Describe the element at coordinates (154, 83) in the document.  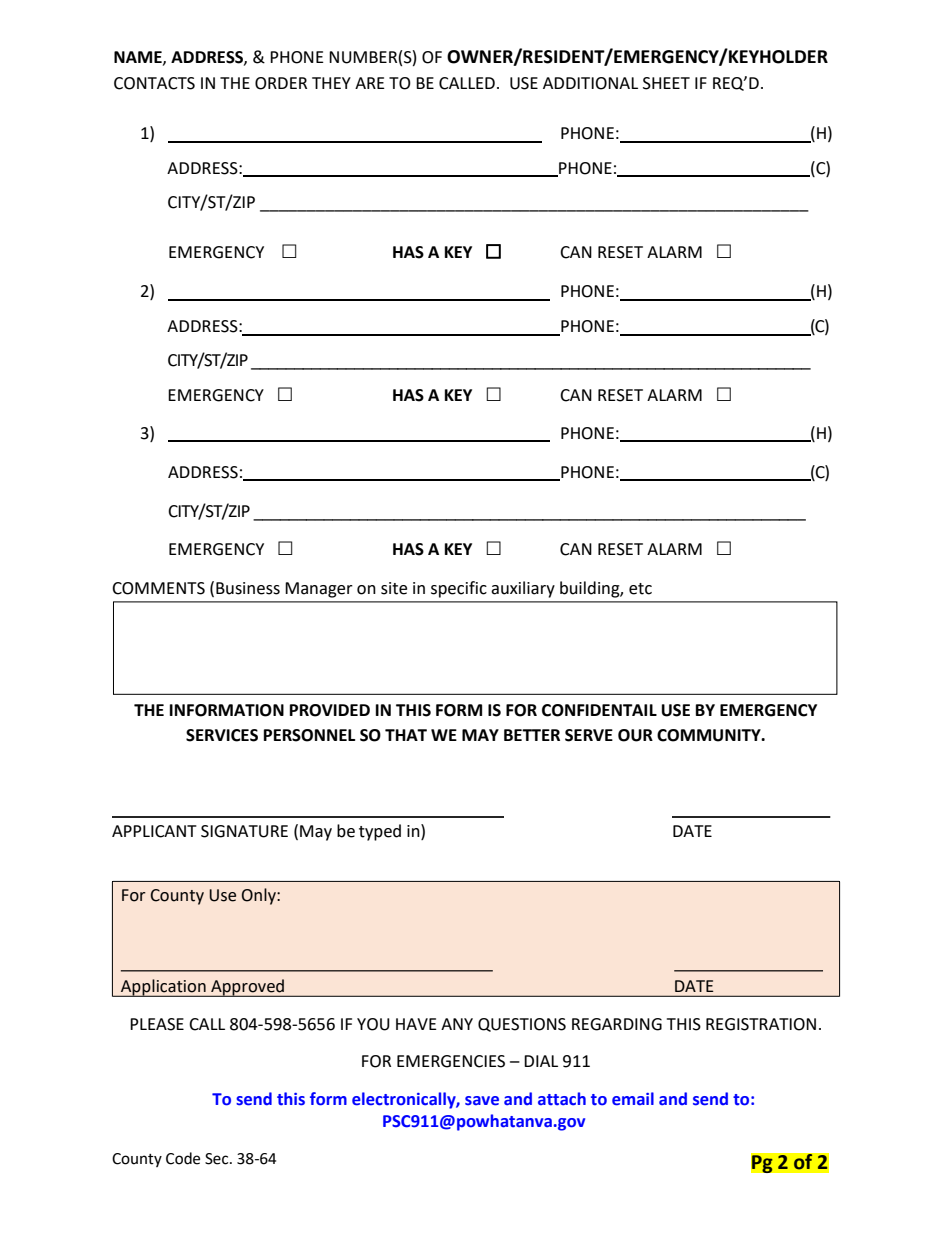
I see `CONTACTS` at that location.
